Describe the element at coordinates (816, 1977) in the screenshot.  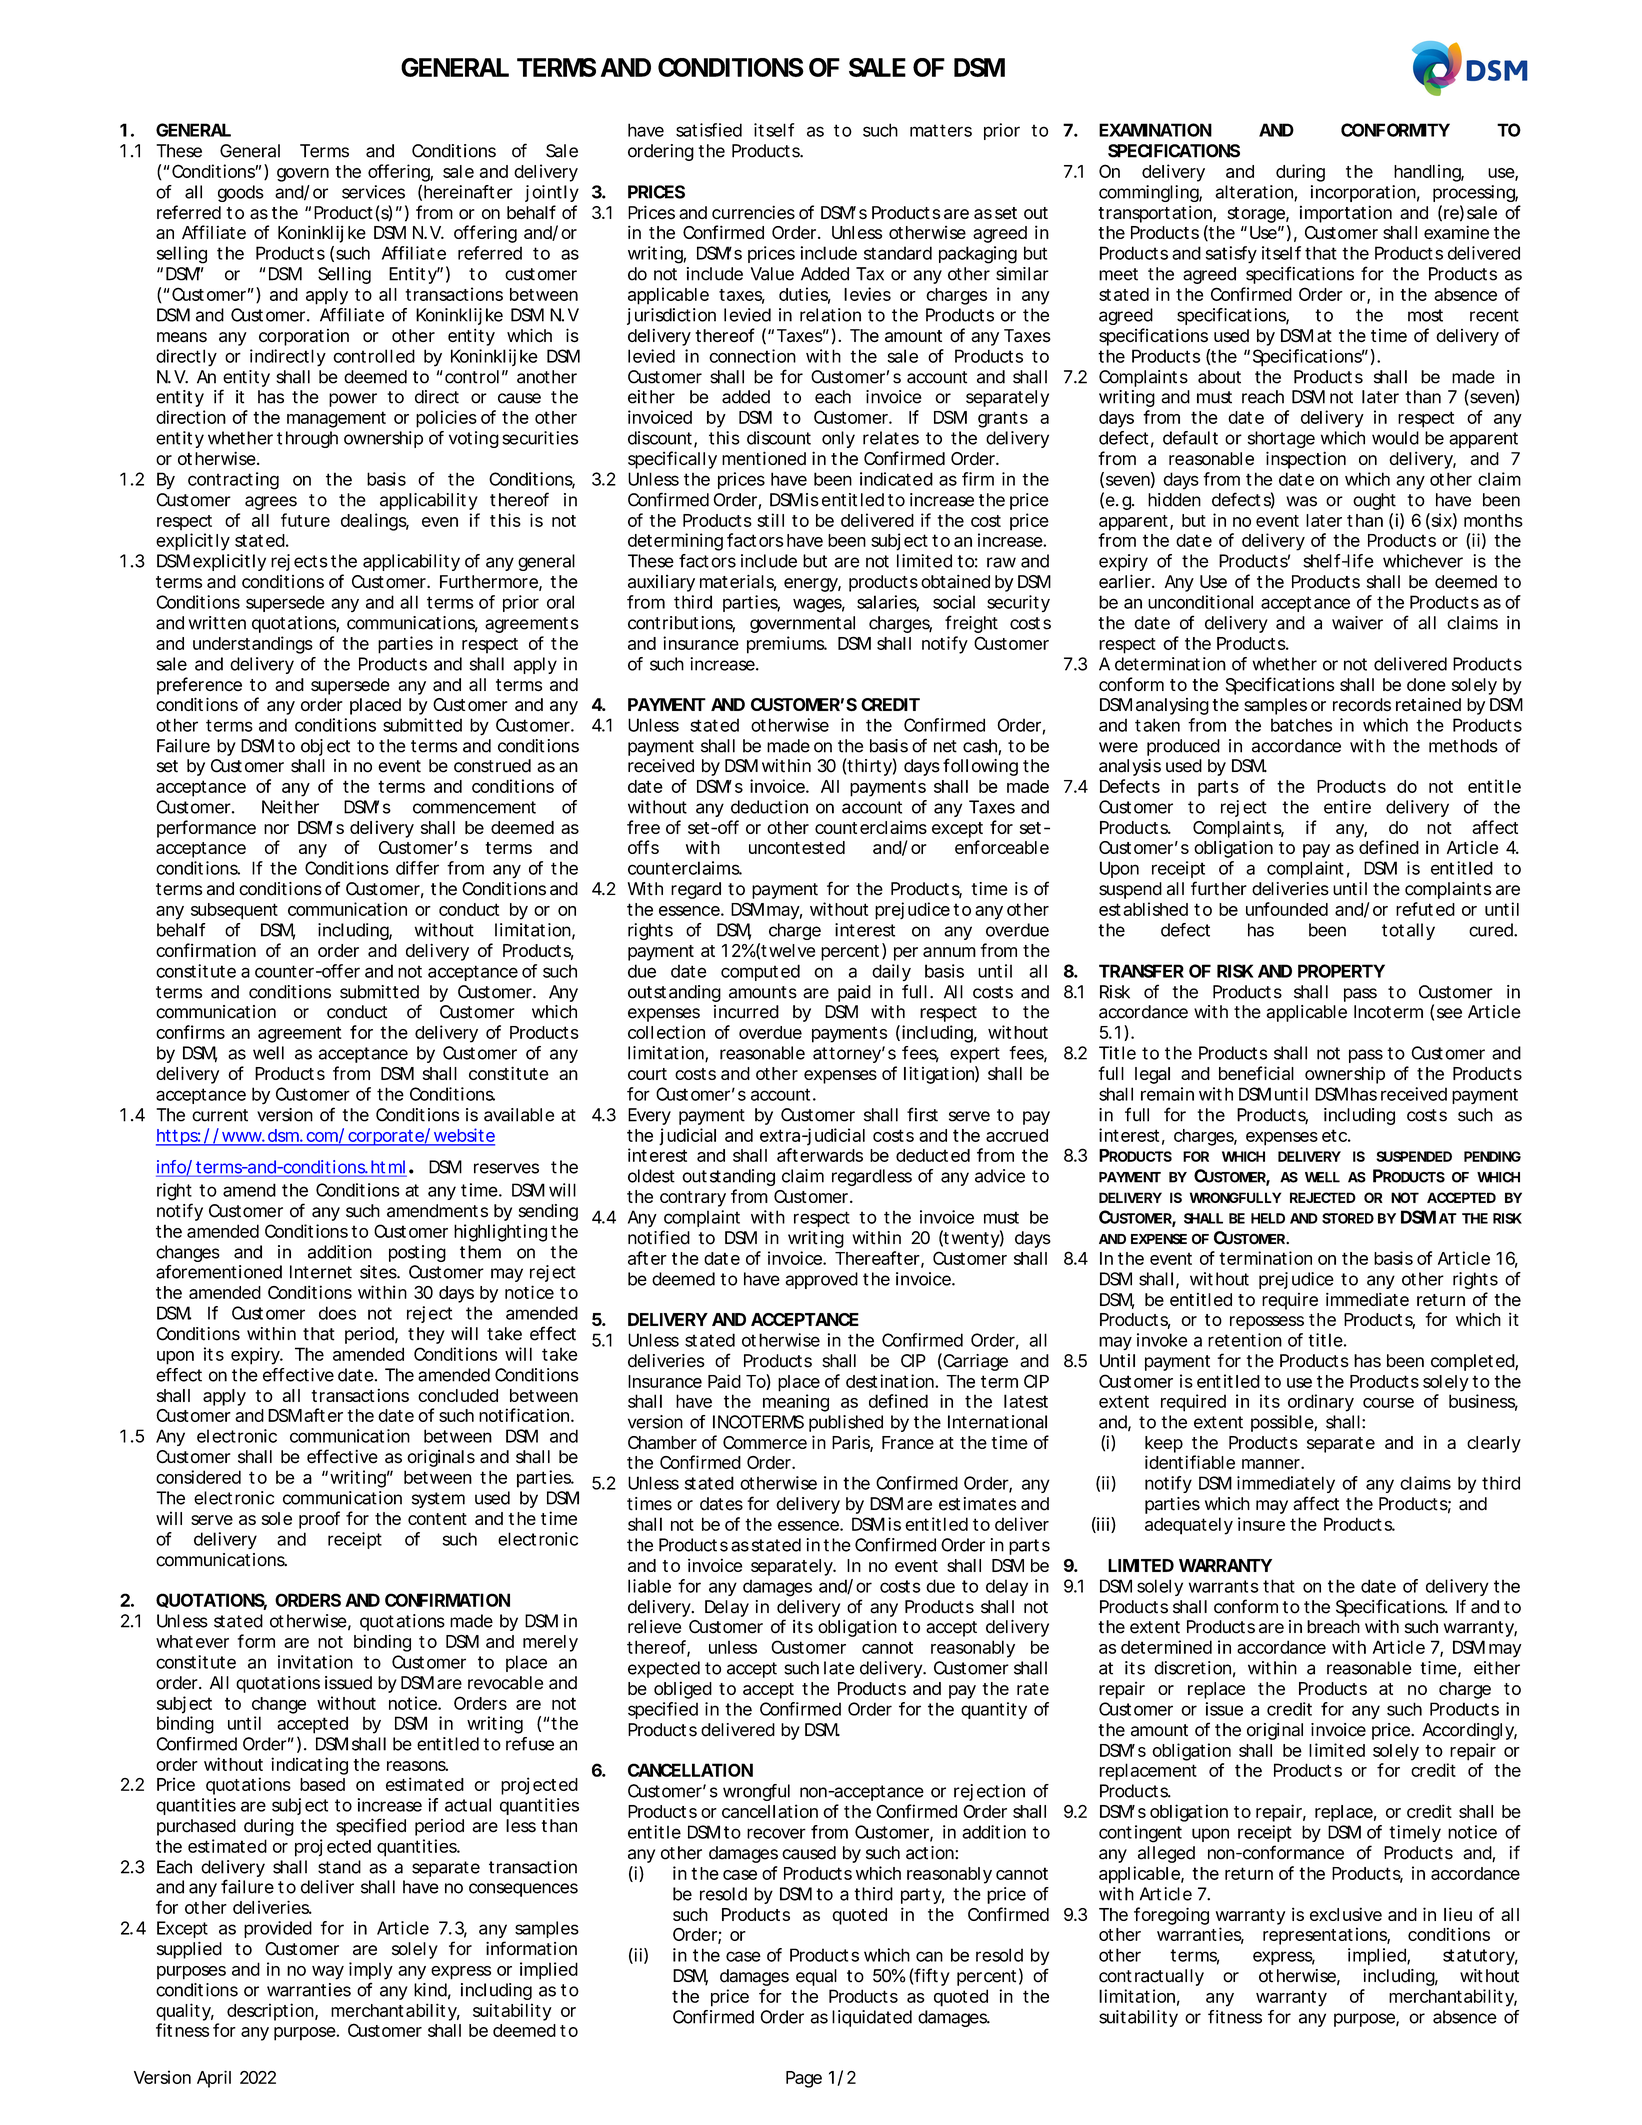
I see `equal` at that location.
